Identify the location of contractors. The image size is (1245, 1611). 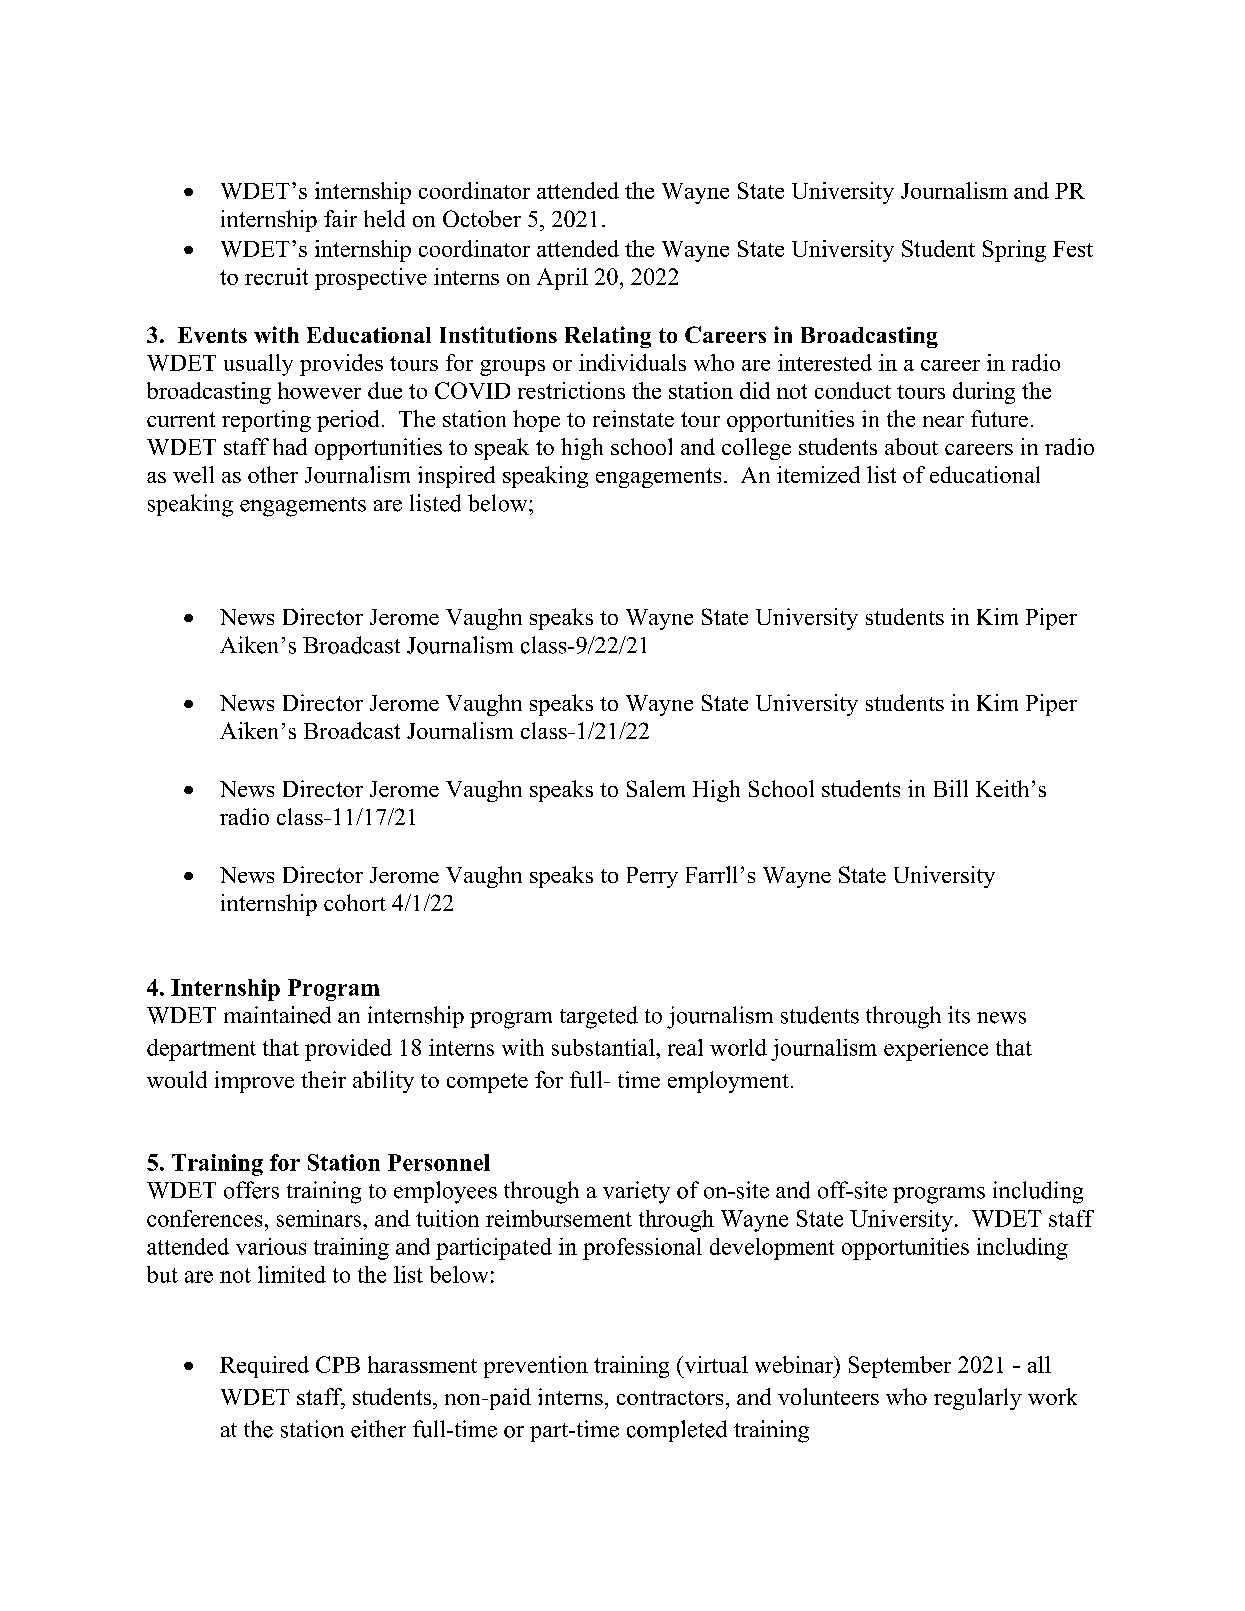
(670, 1398).
